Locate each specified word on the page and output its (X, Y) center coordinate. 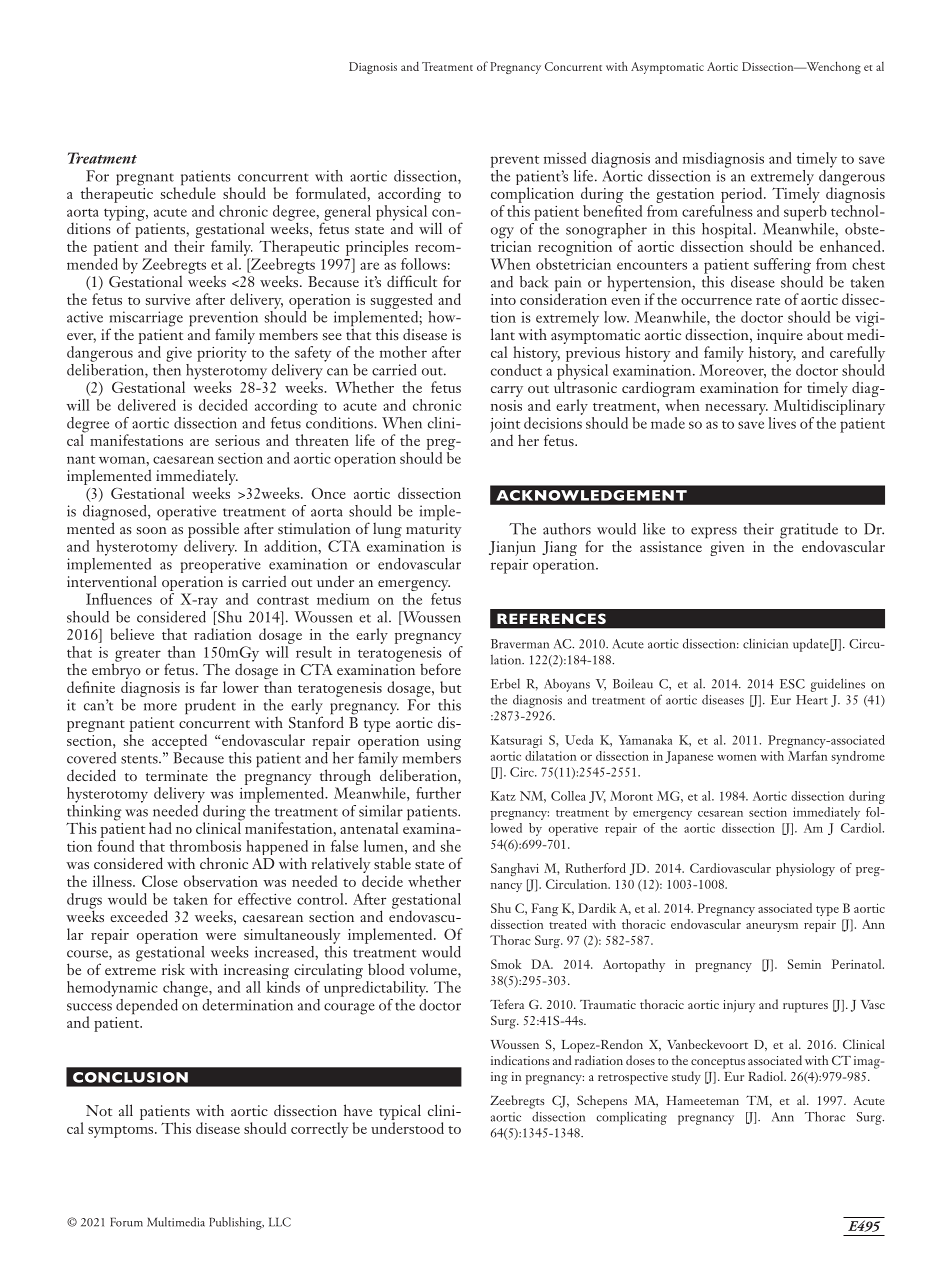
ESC (792, 684)
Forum (126, 1222)
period (743, 195)
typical (400, 1113)
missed (565, 158)
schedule (188, 192)
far (208, 687)
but (450, 687)
